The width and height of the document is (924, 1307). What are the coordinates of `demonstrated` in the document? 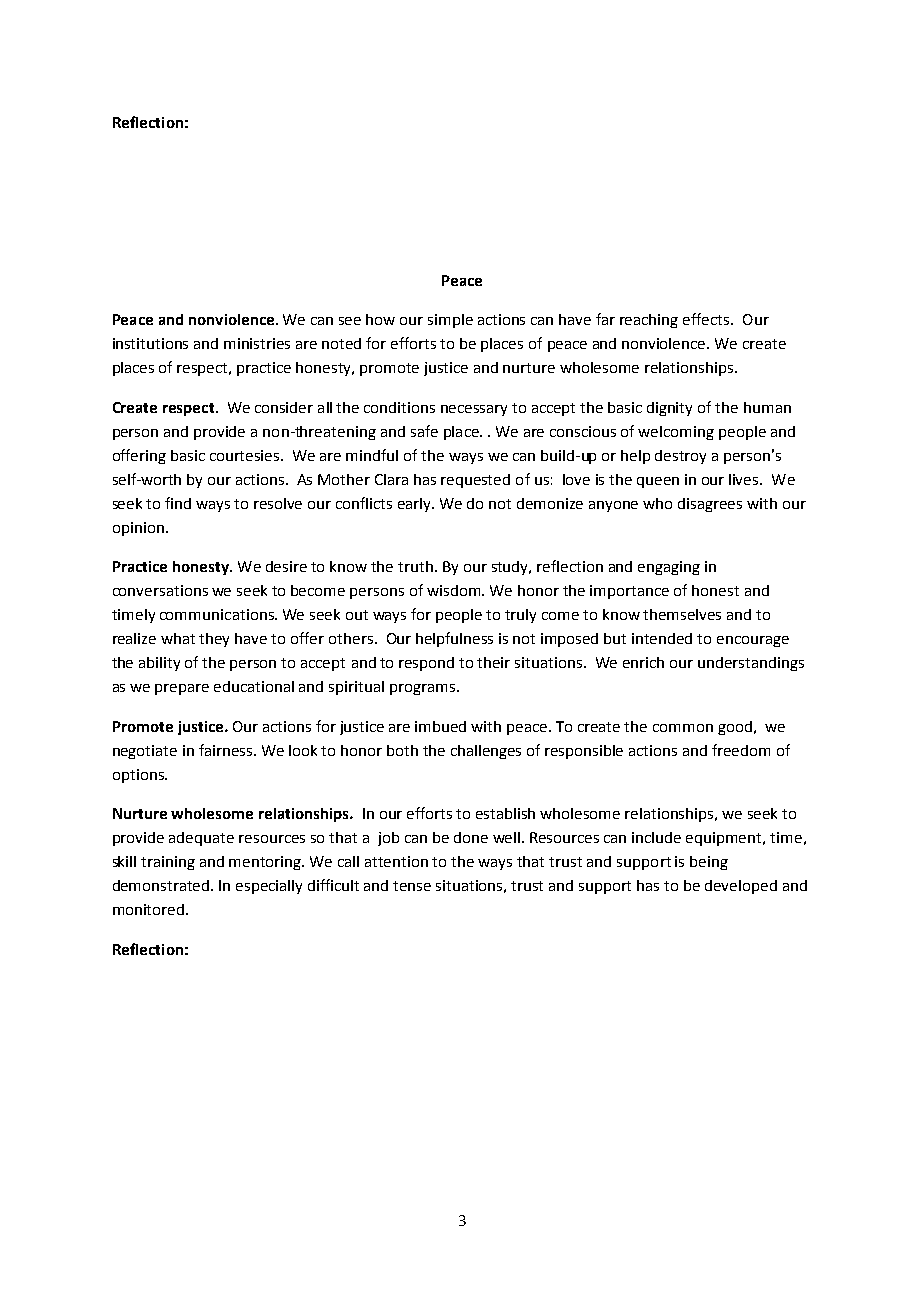 It's located at (162, 885).
